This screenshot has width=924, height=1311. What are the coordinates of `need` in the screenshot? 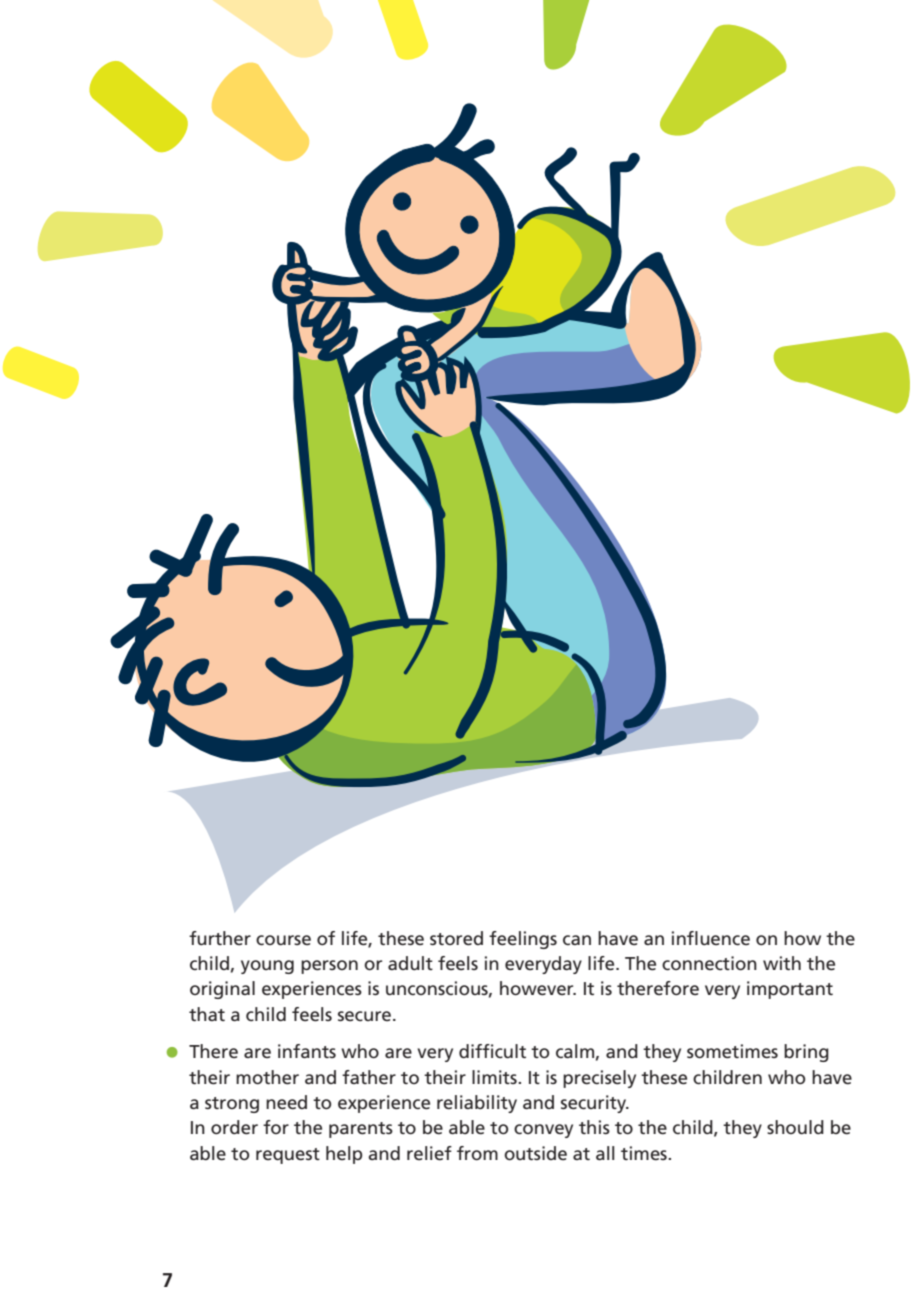 It's located at (286, 1102).
